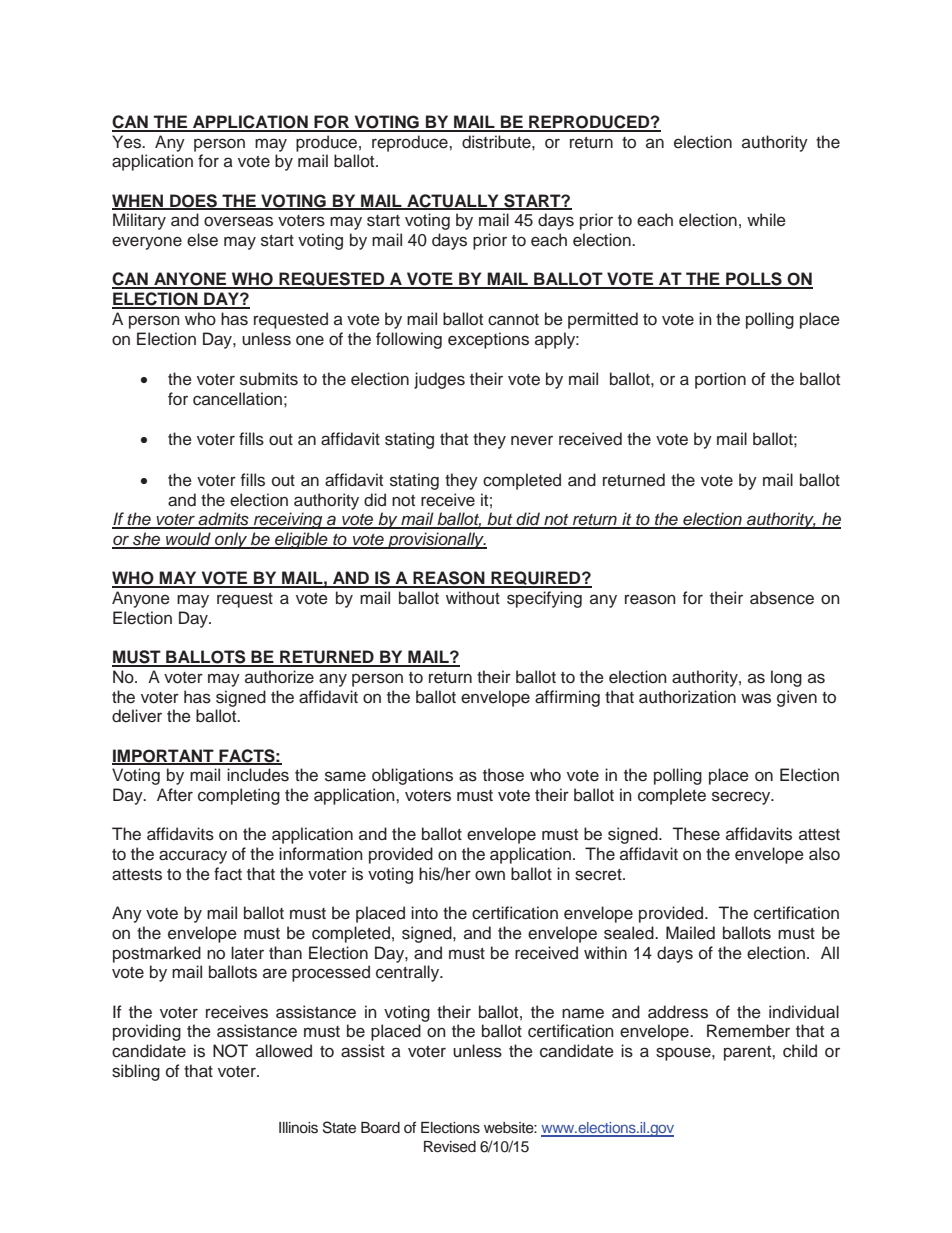 This screenshot has height=1233, width=952. I want to click on DOES, so click(193, 201).
